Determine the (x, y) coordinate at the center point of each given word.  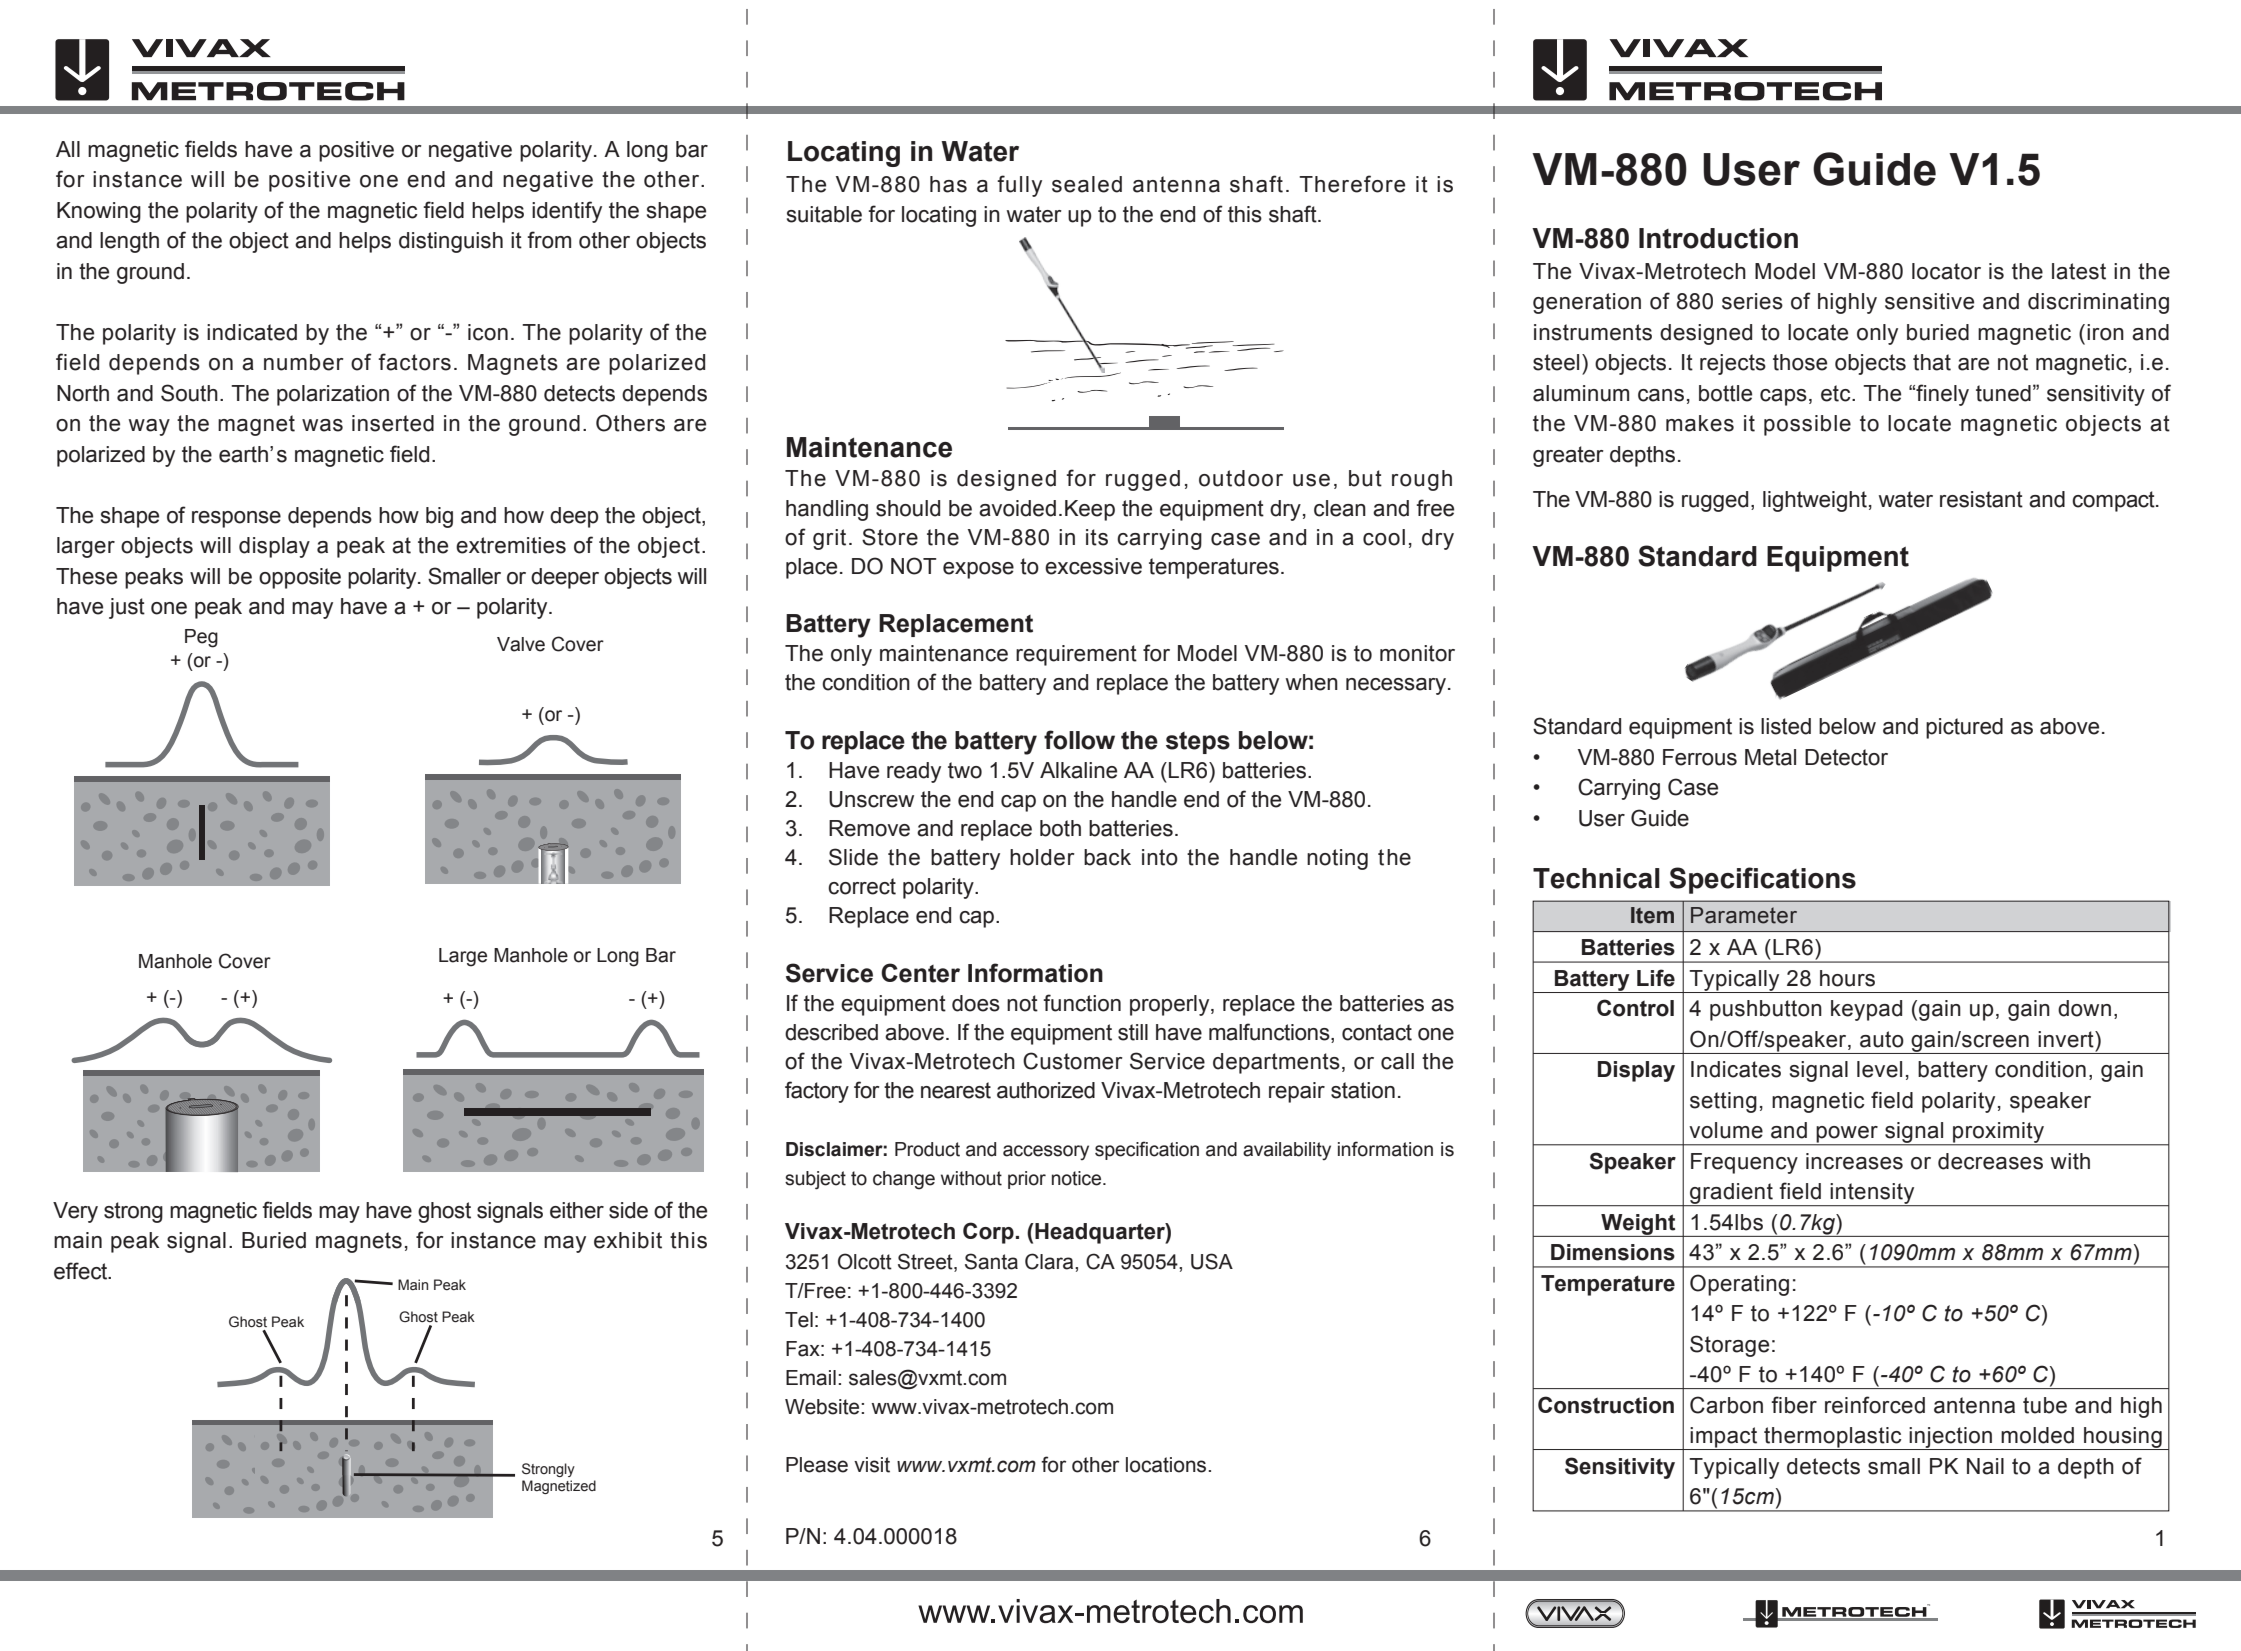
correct (862, 886)
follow (1079, 740)
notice (1078, 1178)
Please (817, 1465)
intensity (1873, 1194)
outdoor (1241, 478)
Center (920, 973)
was (322, 425)
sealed (1087, 184)
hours (1847, 978)
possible (1807, 425)
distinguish (451, 242)
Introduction (1718, 238)
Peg (201, 638)
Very (75, 1212)
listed (1786, 726)
